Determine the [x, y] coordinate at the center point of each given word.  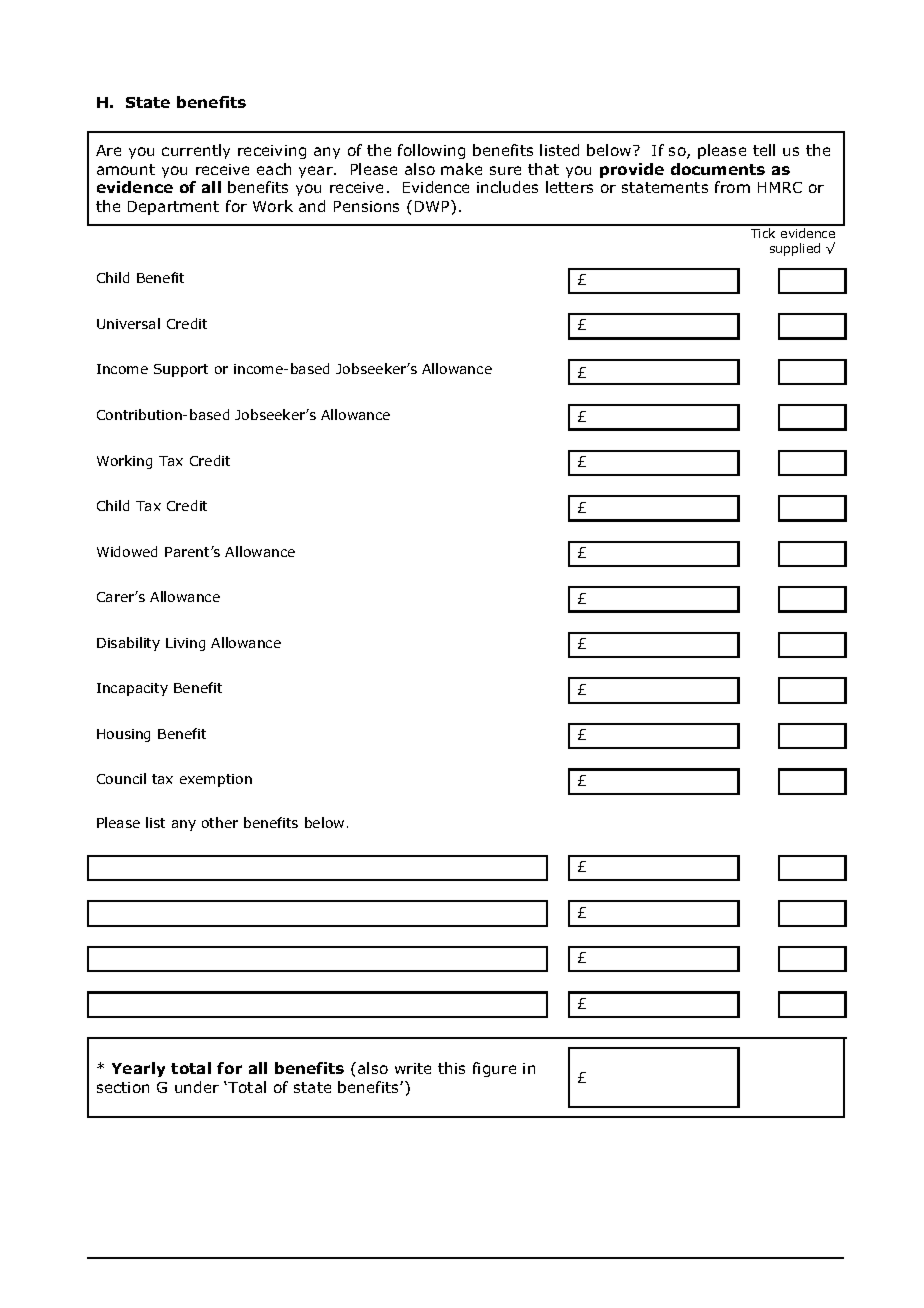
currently [196, 151]
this [451, 1068]
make [461, 169]
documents [718, 169]
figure [494, 1069]
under [197, 1087]
